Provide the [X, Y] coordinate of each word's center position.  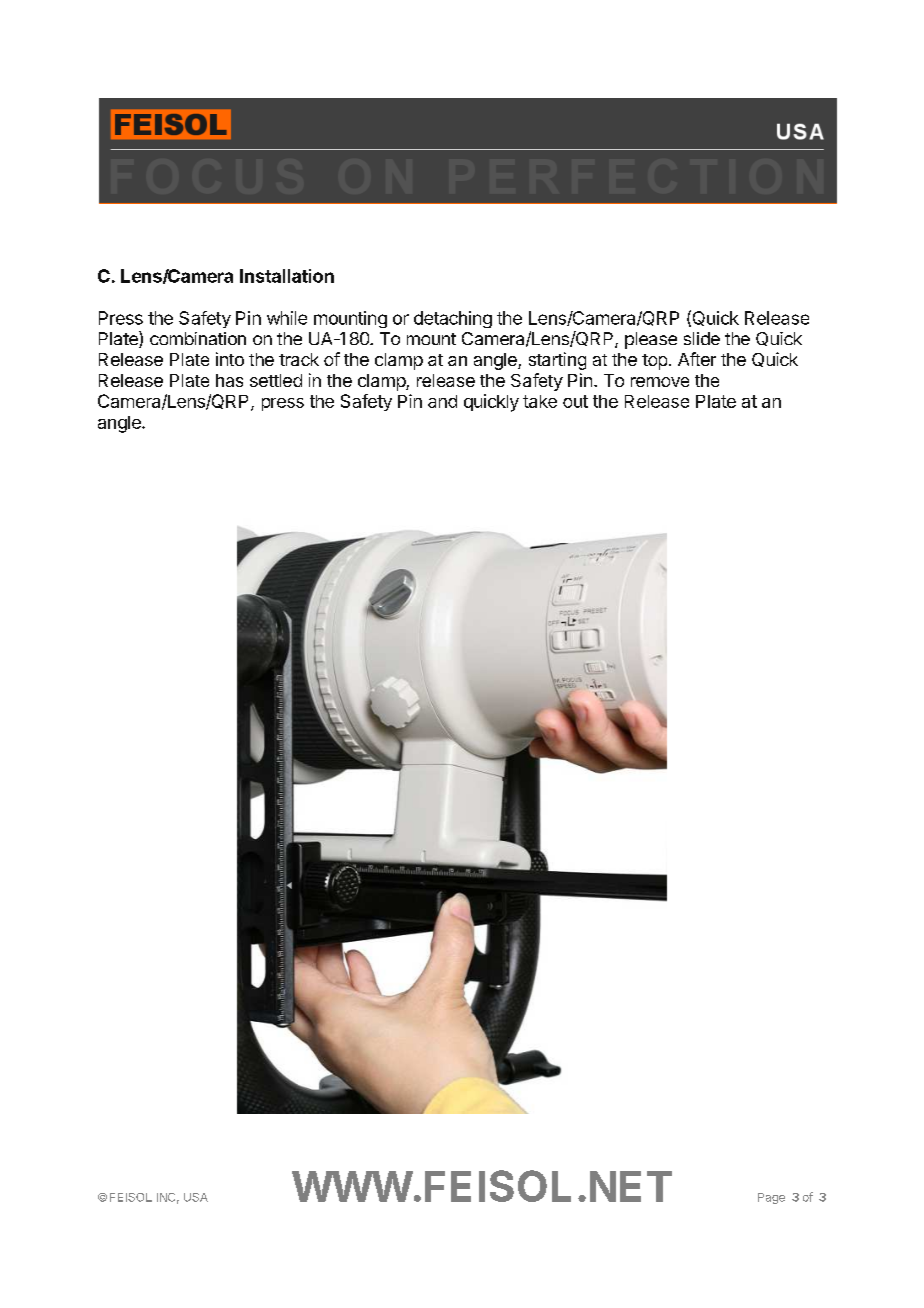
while [287, 318]
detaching [453, 319]
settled [276, 380]
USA [196, 1197]
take [540, 401]
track [299, 359]
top [654, 362]
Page [771, 1198]
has [229, 380]
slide [702, 338]
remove [660, 382]
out [575, 401]
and [442, 401]
